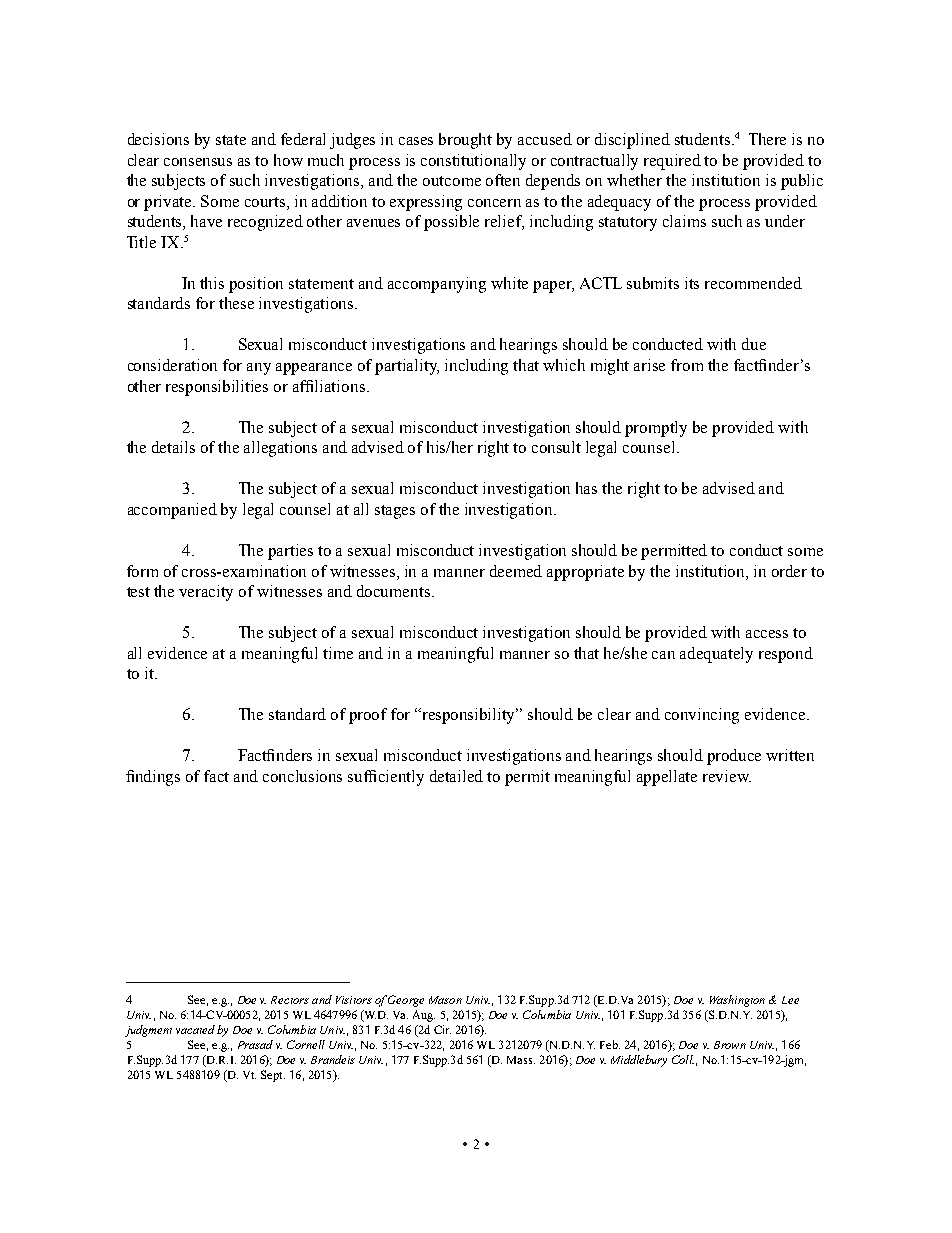 This page has height=1233, width=952. I want to click on consensus, so click(198, 162).
